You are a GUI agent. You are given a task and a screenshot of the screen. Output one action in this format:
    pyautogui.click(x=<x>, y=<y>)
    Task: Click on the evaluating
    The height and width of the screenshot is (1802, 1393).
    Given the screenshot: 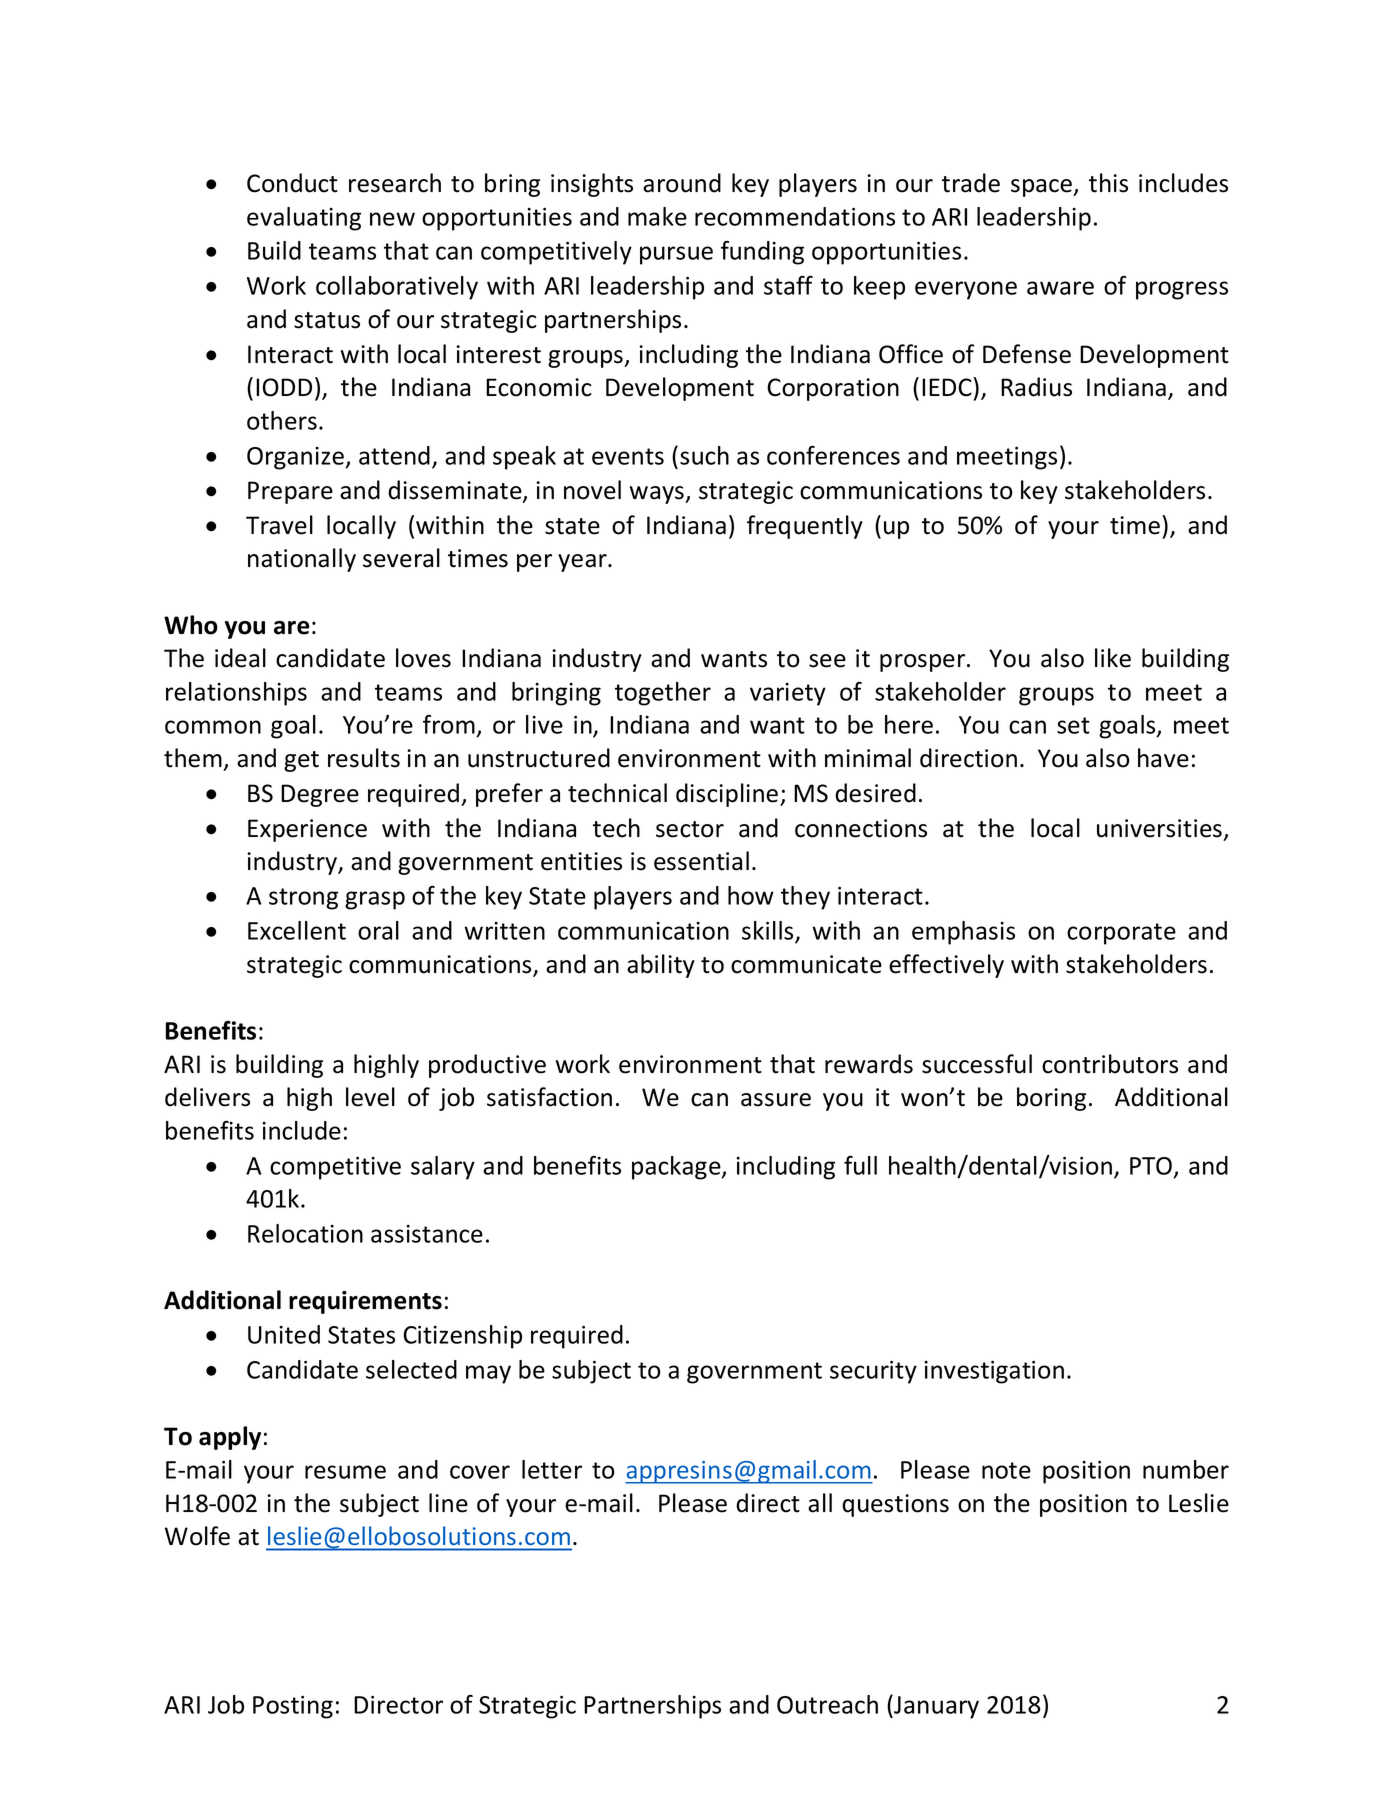 What is the action you would take?
    pyautogui.click(x=304, y=219)
